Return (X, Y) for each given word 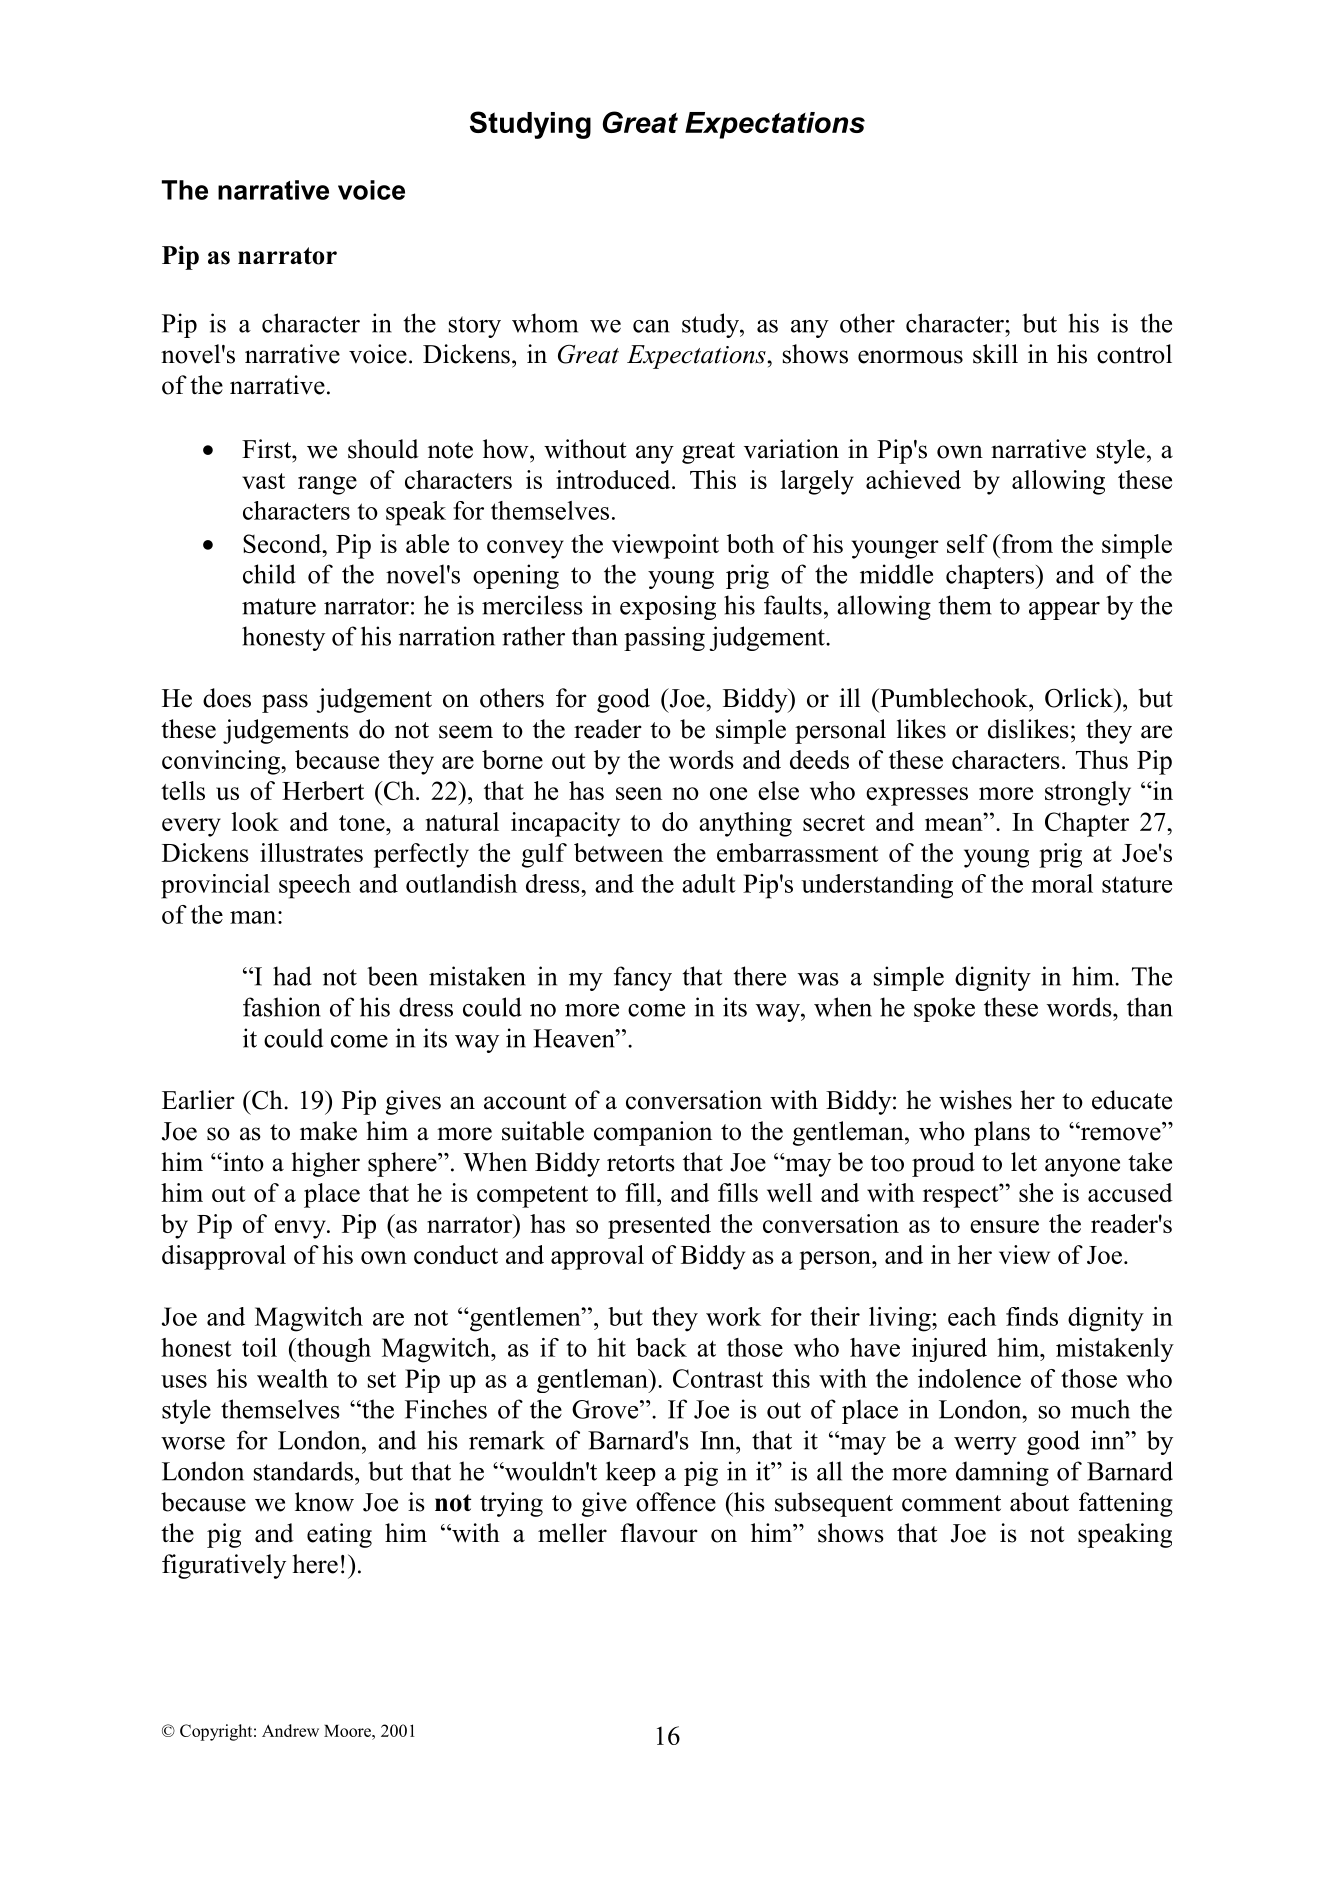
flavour (659, 1533)
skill (995, 354)
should (383, 449)
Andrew (290, 1730)
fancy (643, 978)
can (651, 326)
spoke (944, 1009)
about (1039, 1502)
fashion (282, 1007)
